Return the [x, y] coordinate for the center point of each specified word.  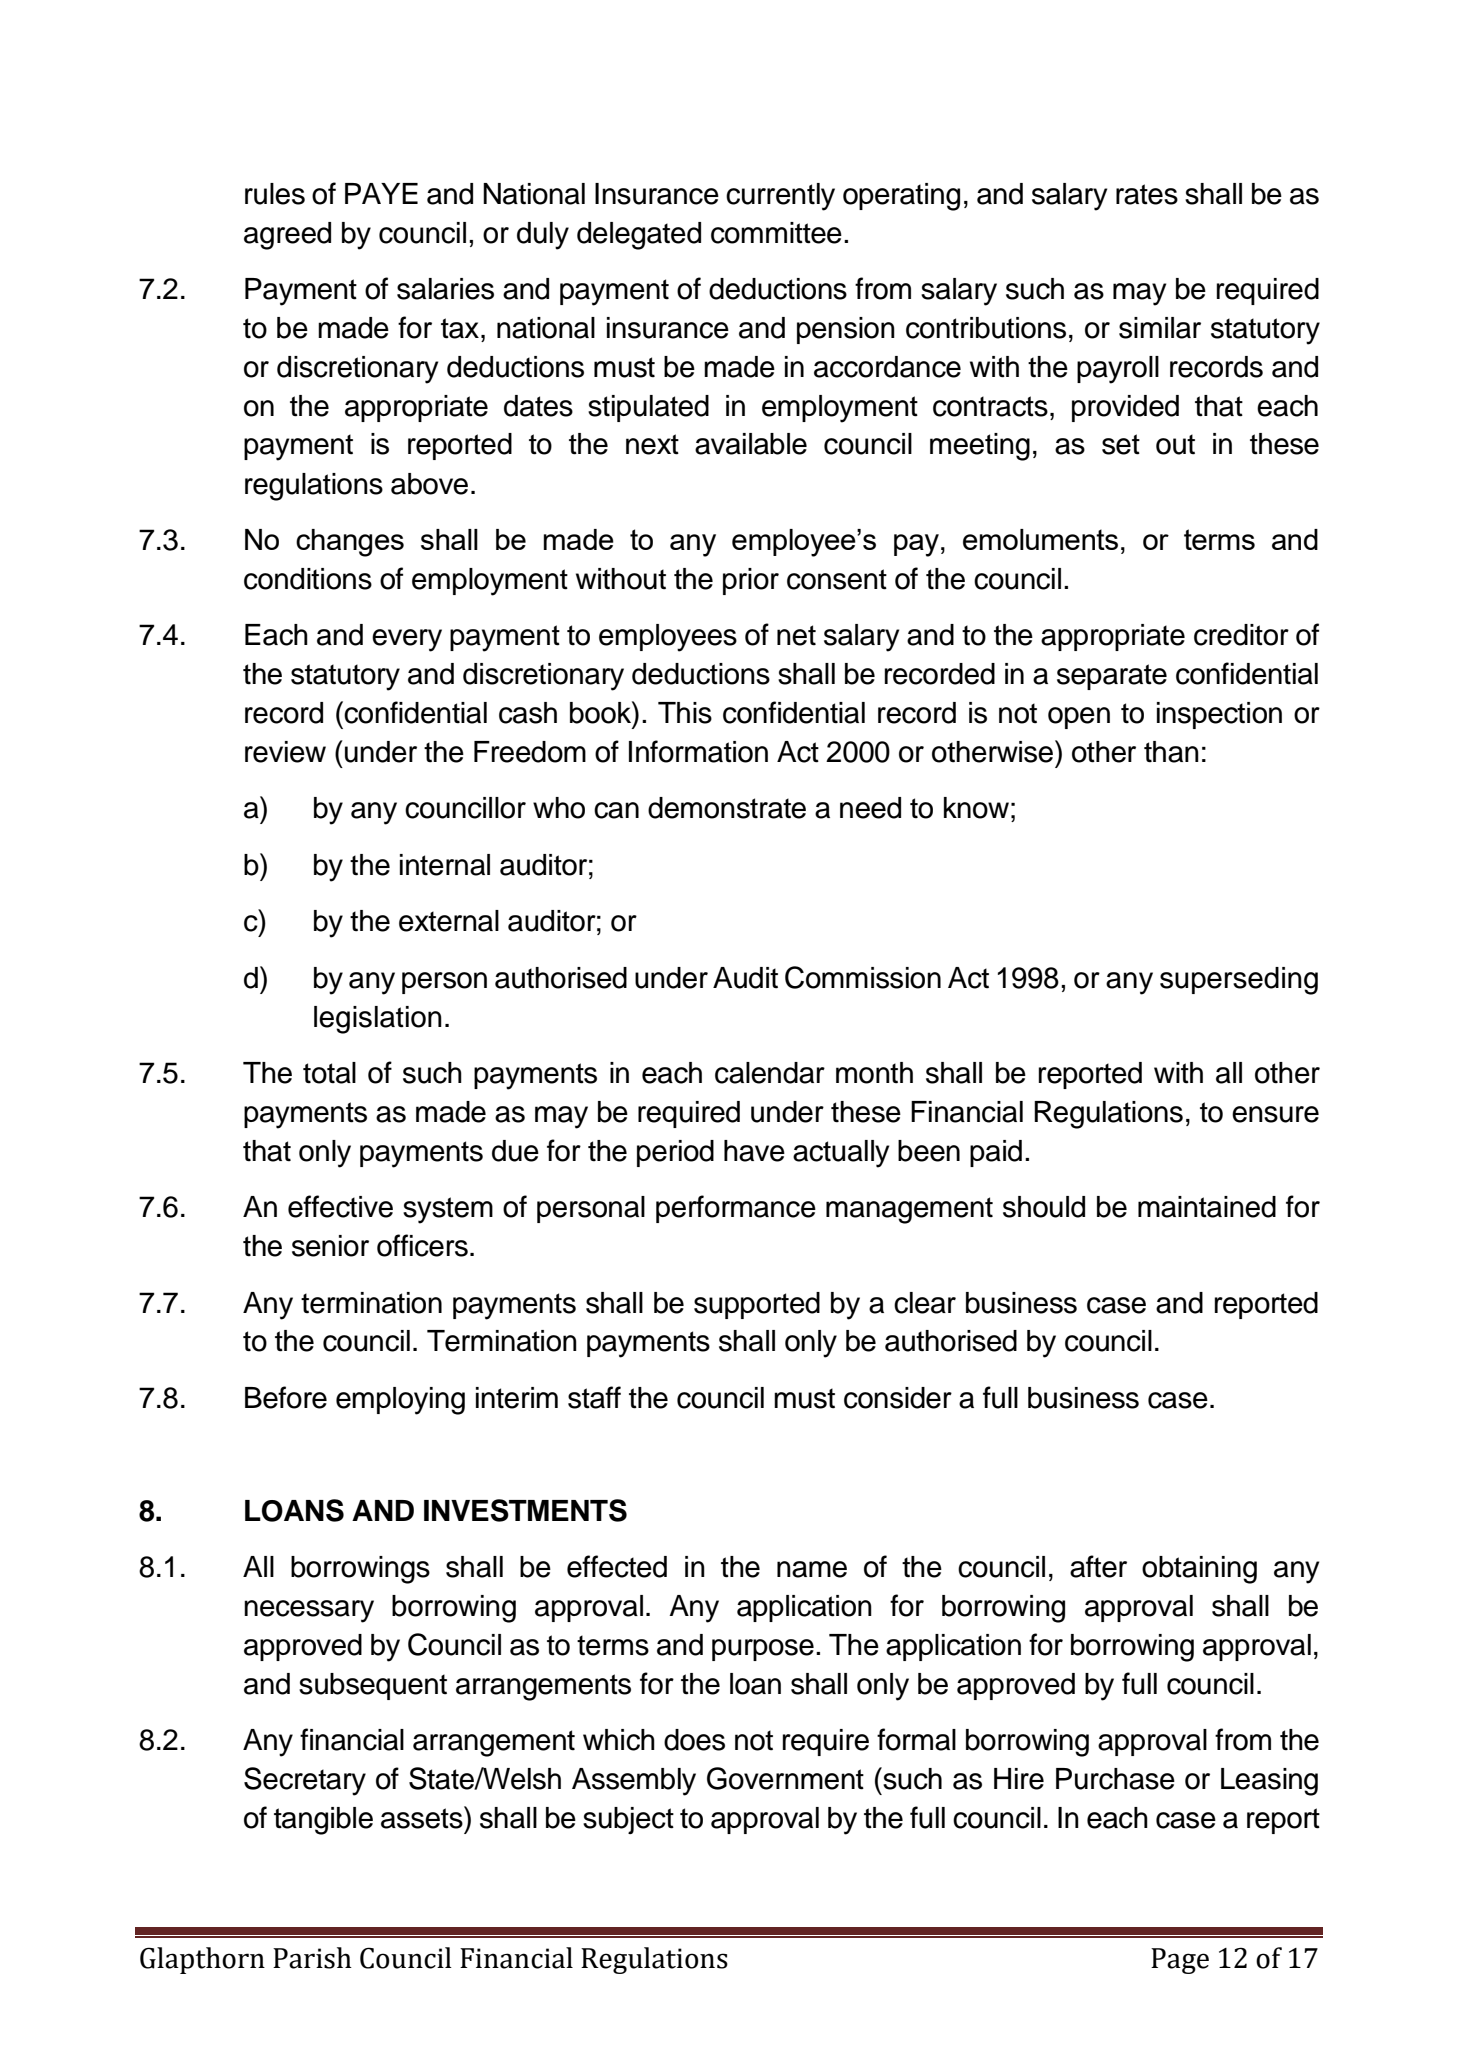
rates [1147, 194]
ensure [1275, 1114]
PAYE [381, 193]
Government [785, 1778]
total [329, 1073]
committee [776, 233]
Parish [312, 1958]
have [754, 1151]
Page [1180, 1961]
